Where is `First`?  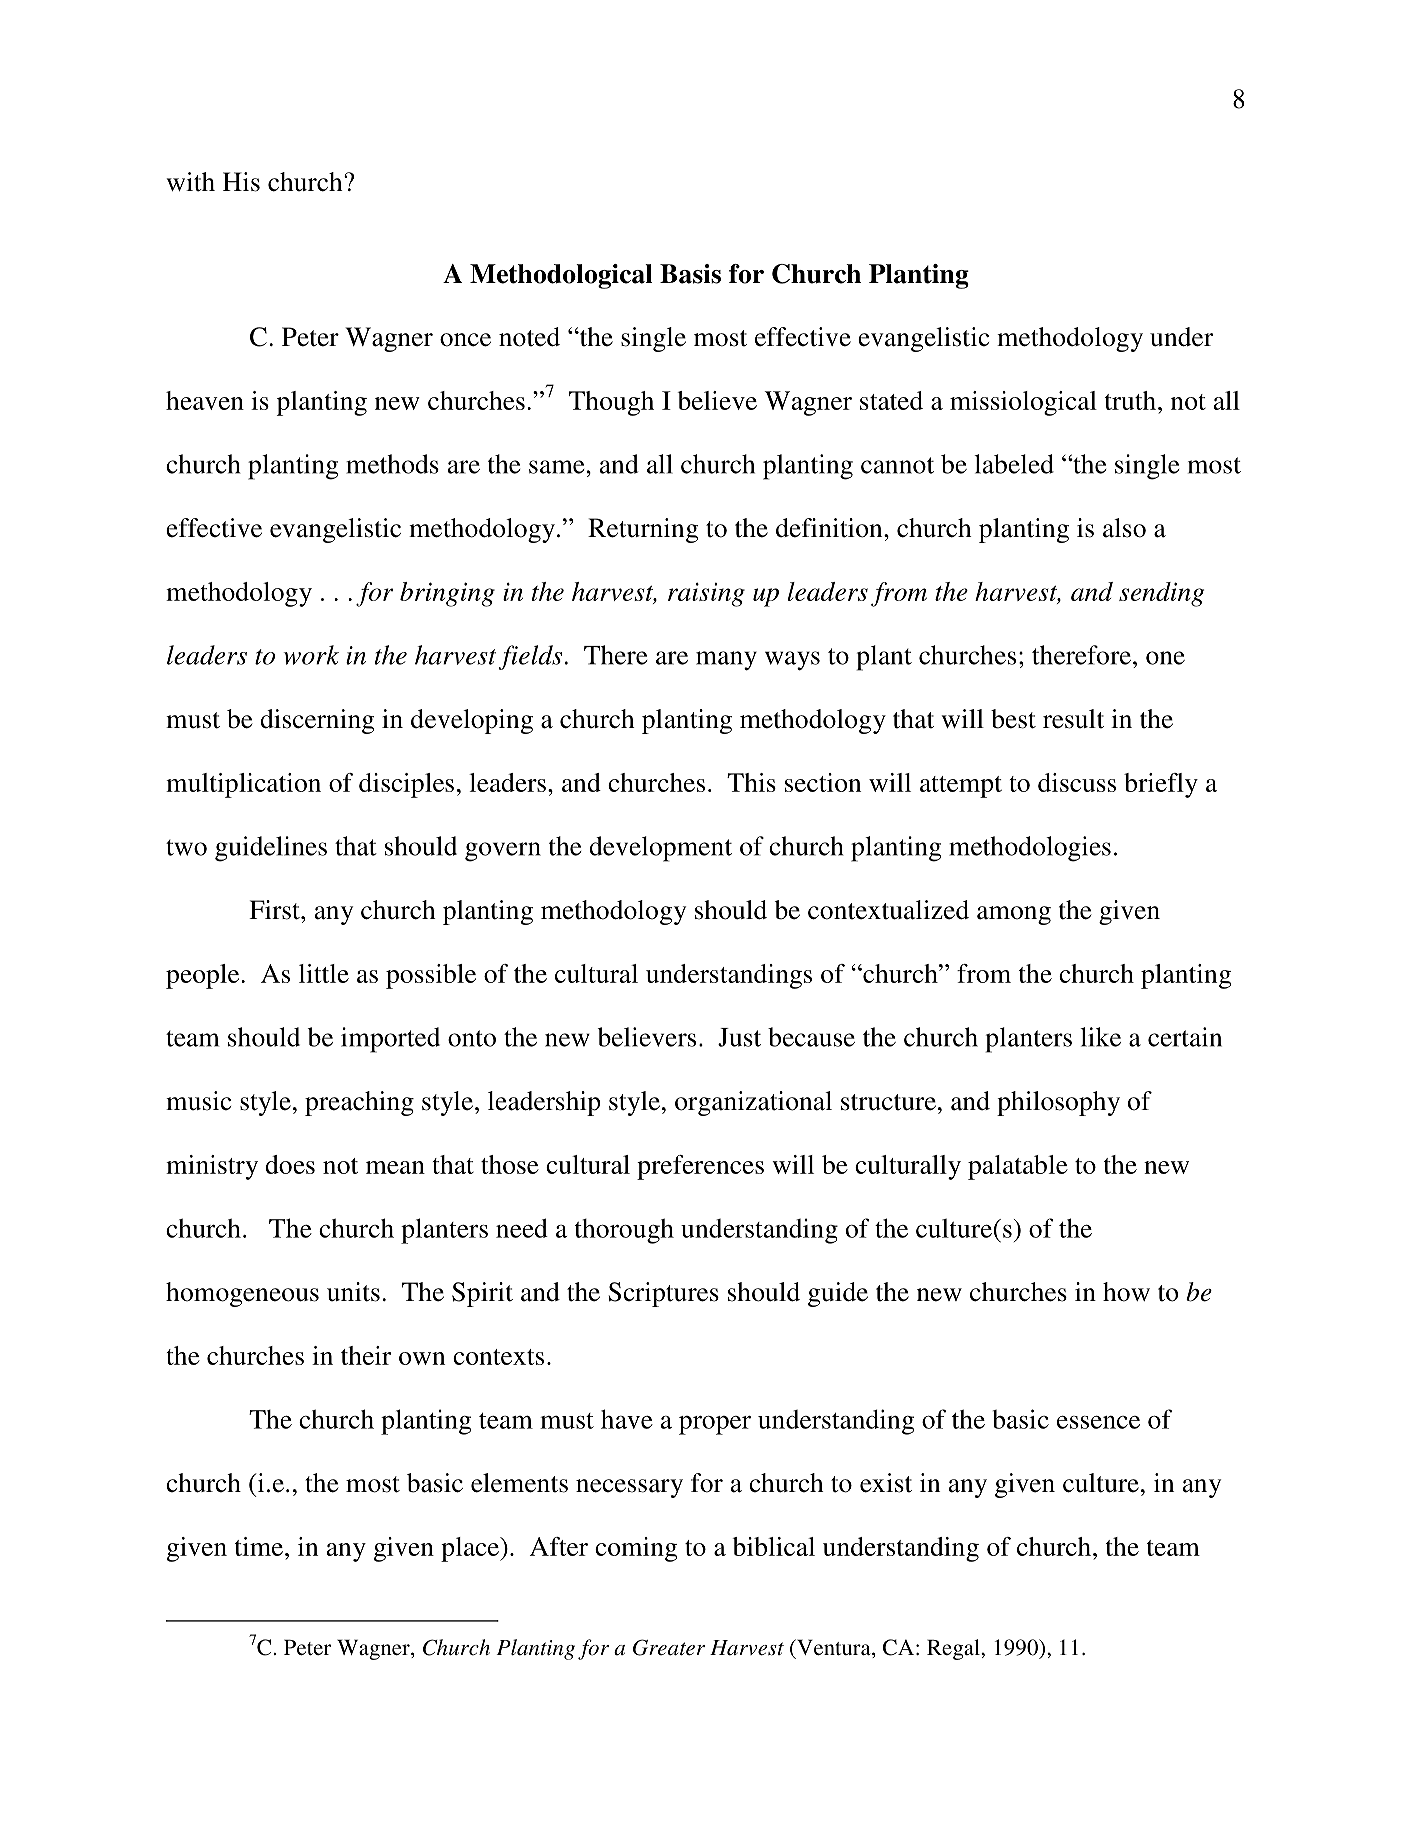 First is located at coordinates (275, 910).
